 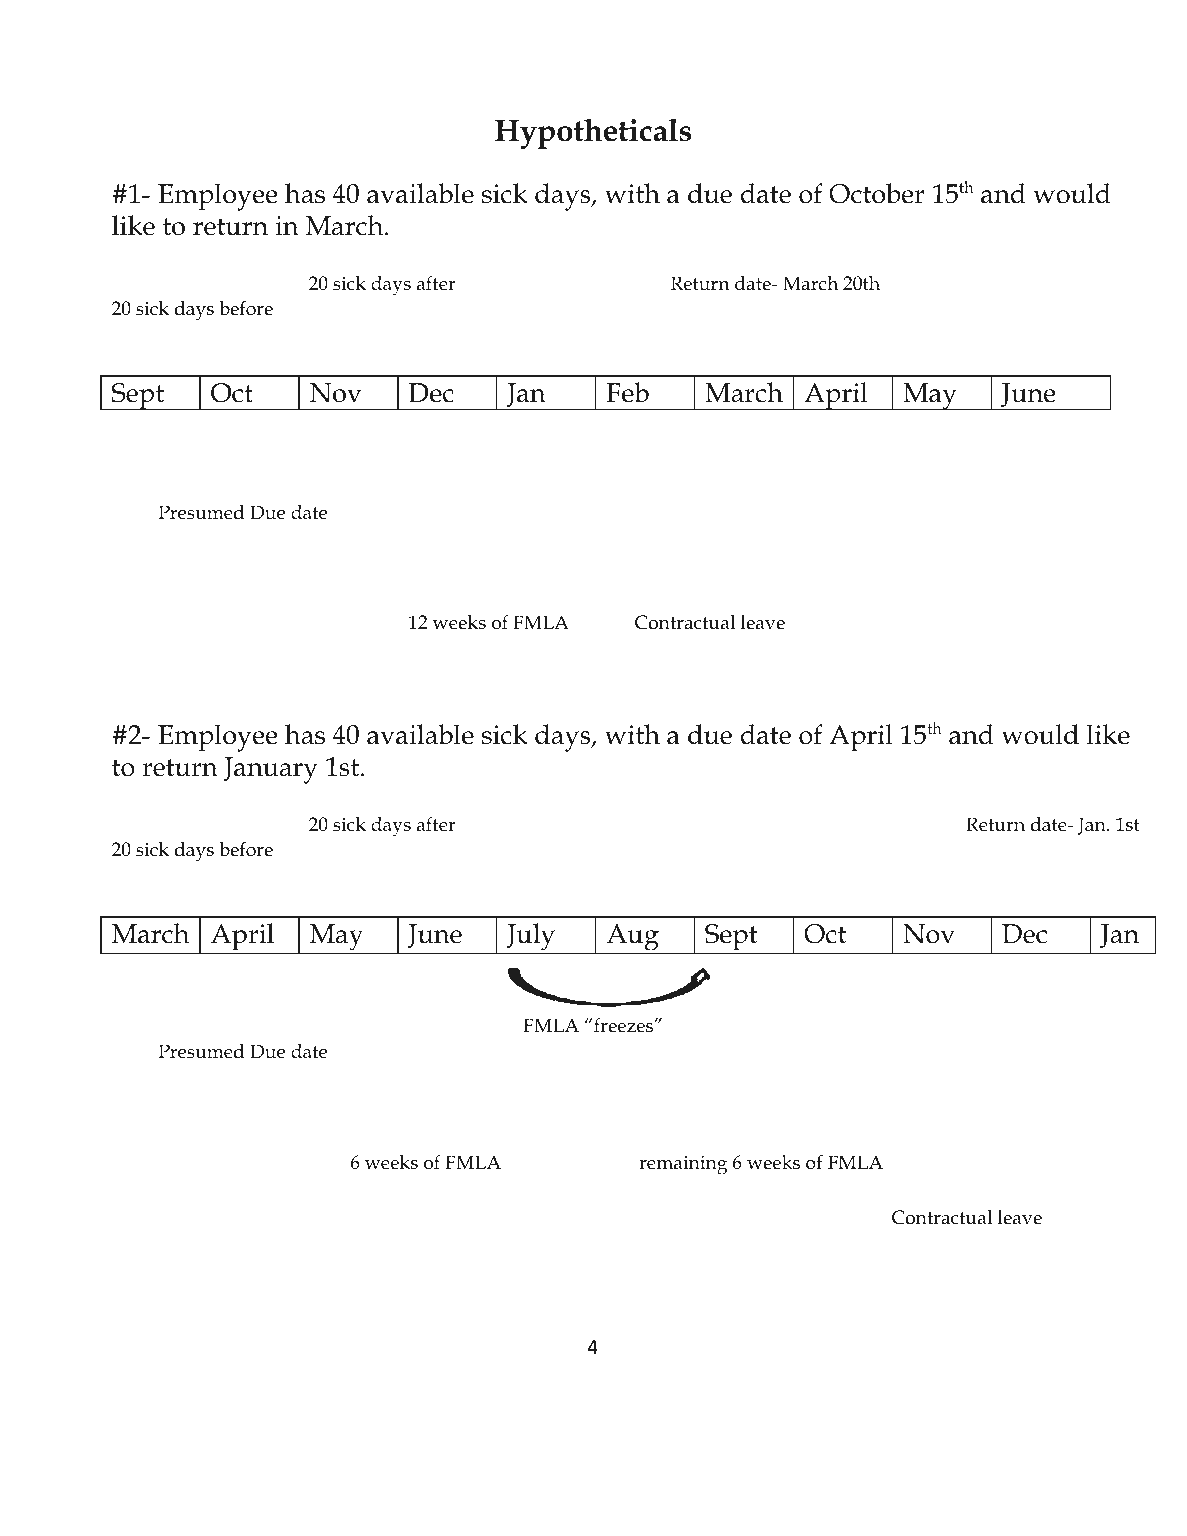 I want to click on July, so click(x=531, y=938).
